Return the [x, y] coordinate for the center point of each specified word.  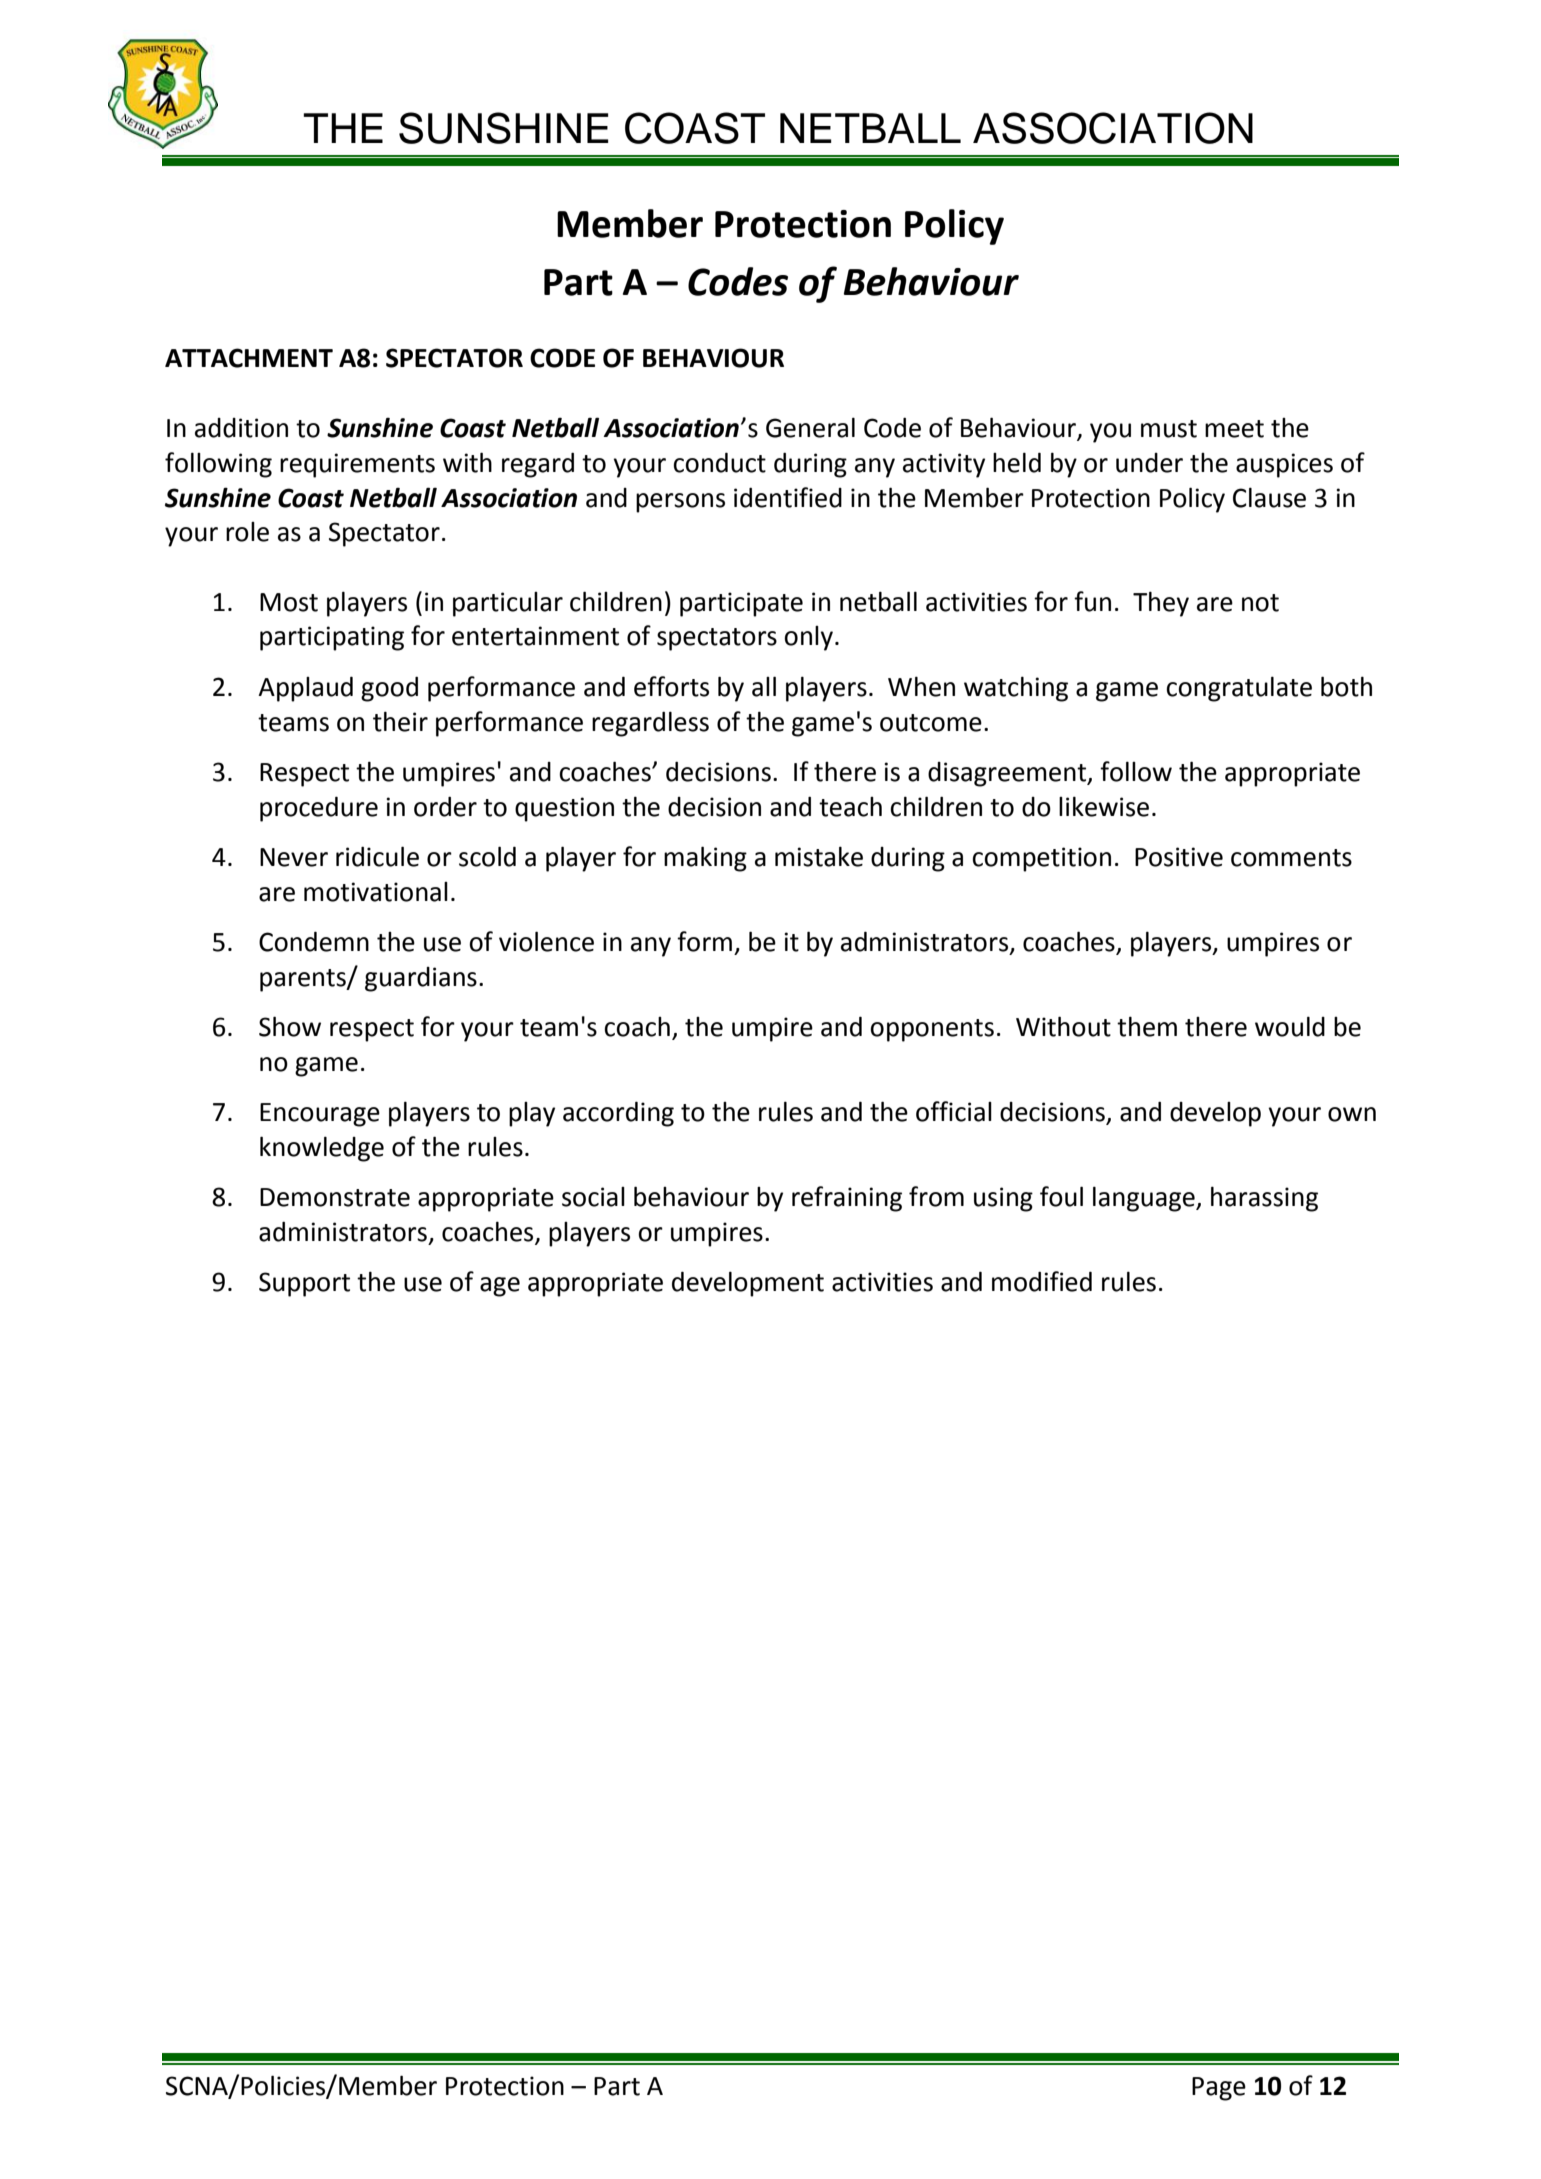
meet [1234, 429]
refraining [847, 1199]
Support [304, 1284]
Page [1219, 2089]
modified [1042, 1281]
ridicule [377, 856]
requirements [357, 465]
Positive [1179, 857]
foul [1061, 1196]
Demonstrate [335, 1197]
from [936, 1196]
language [1145, 1199]
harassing [1264, 1199]
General [810, 427]
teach [850, 807]
